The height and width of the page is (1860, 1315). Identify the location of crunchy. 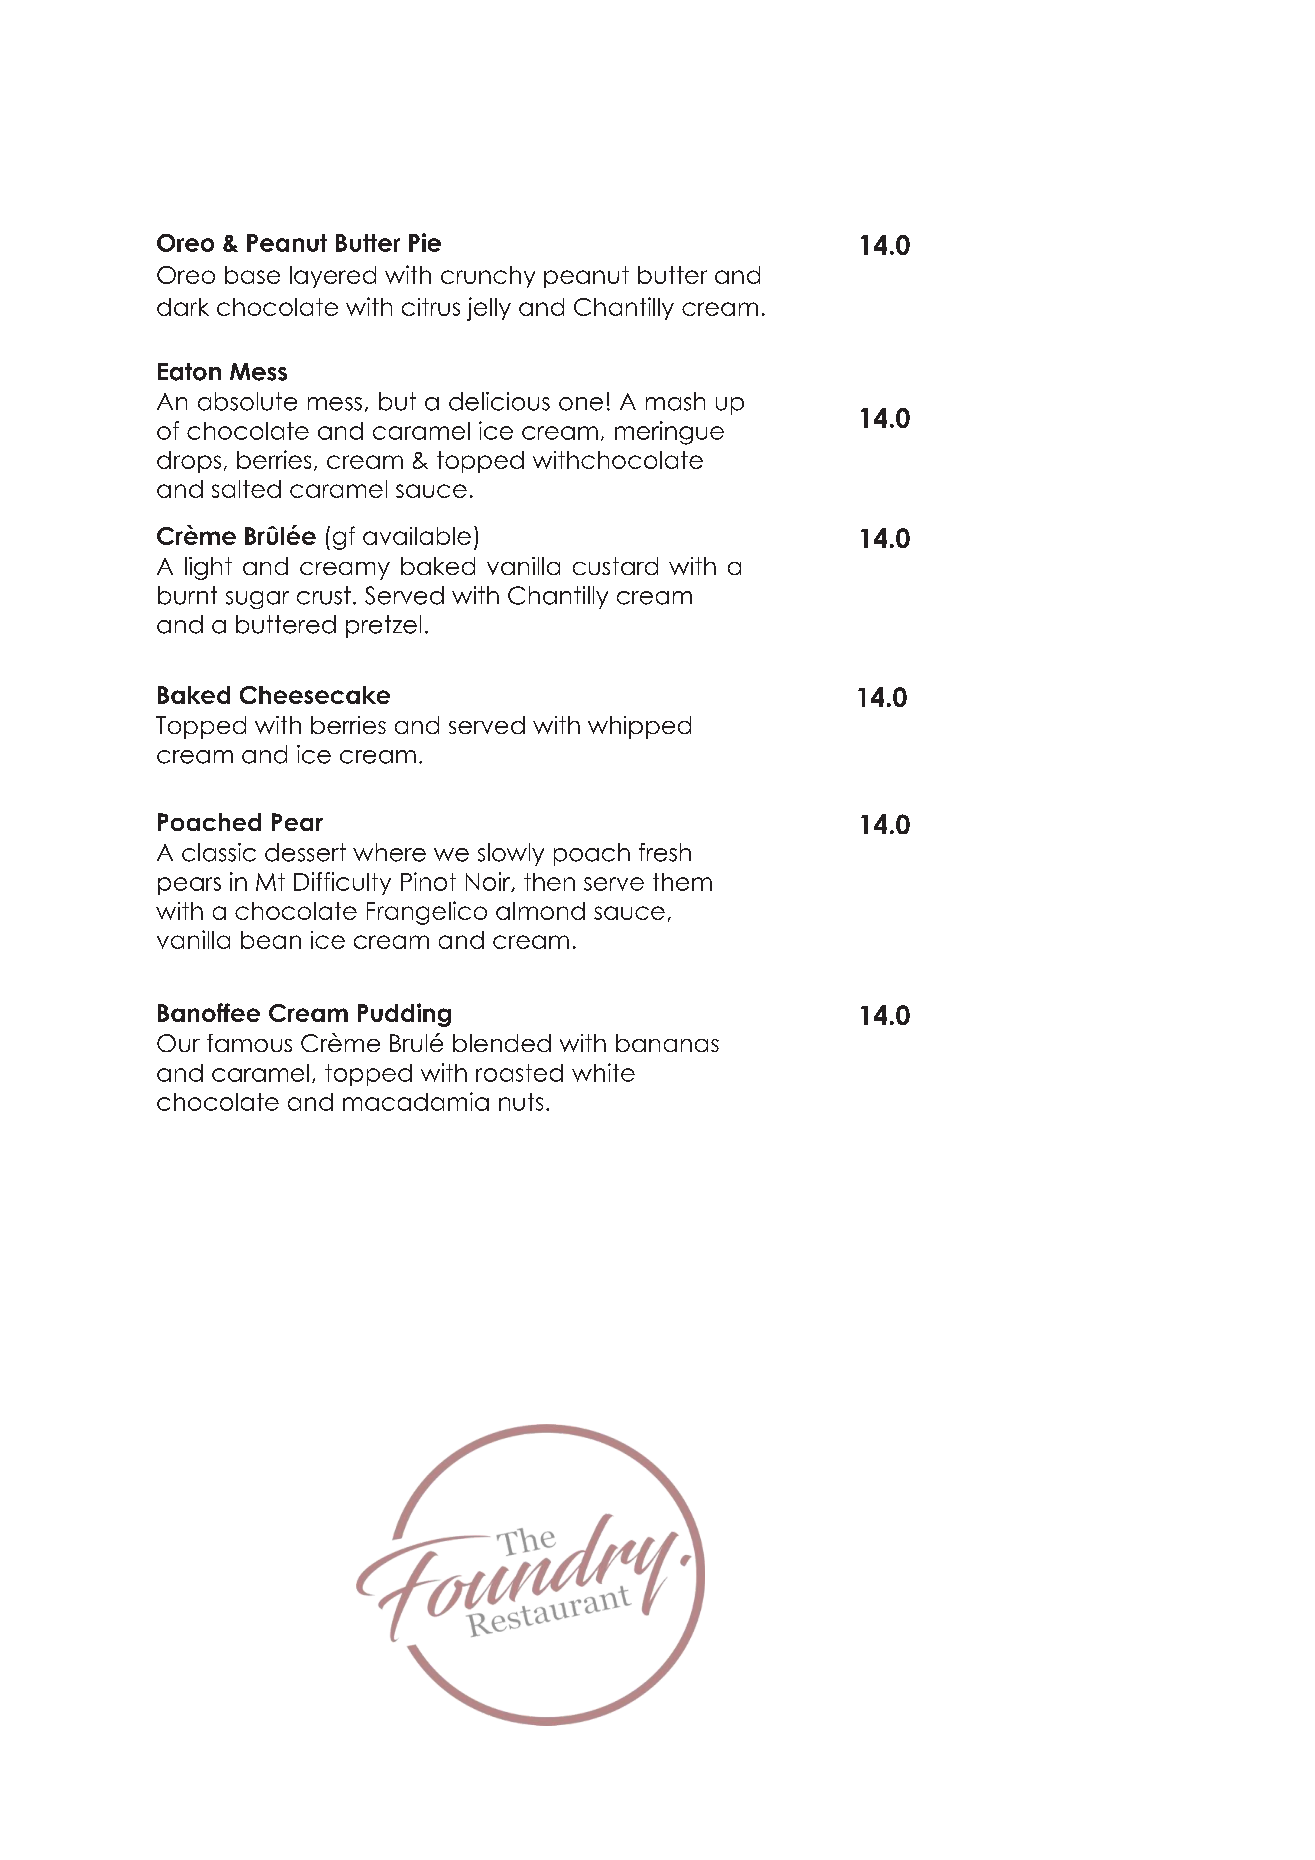
(488, 277).
